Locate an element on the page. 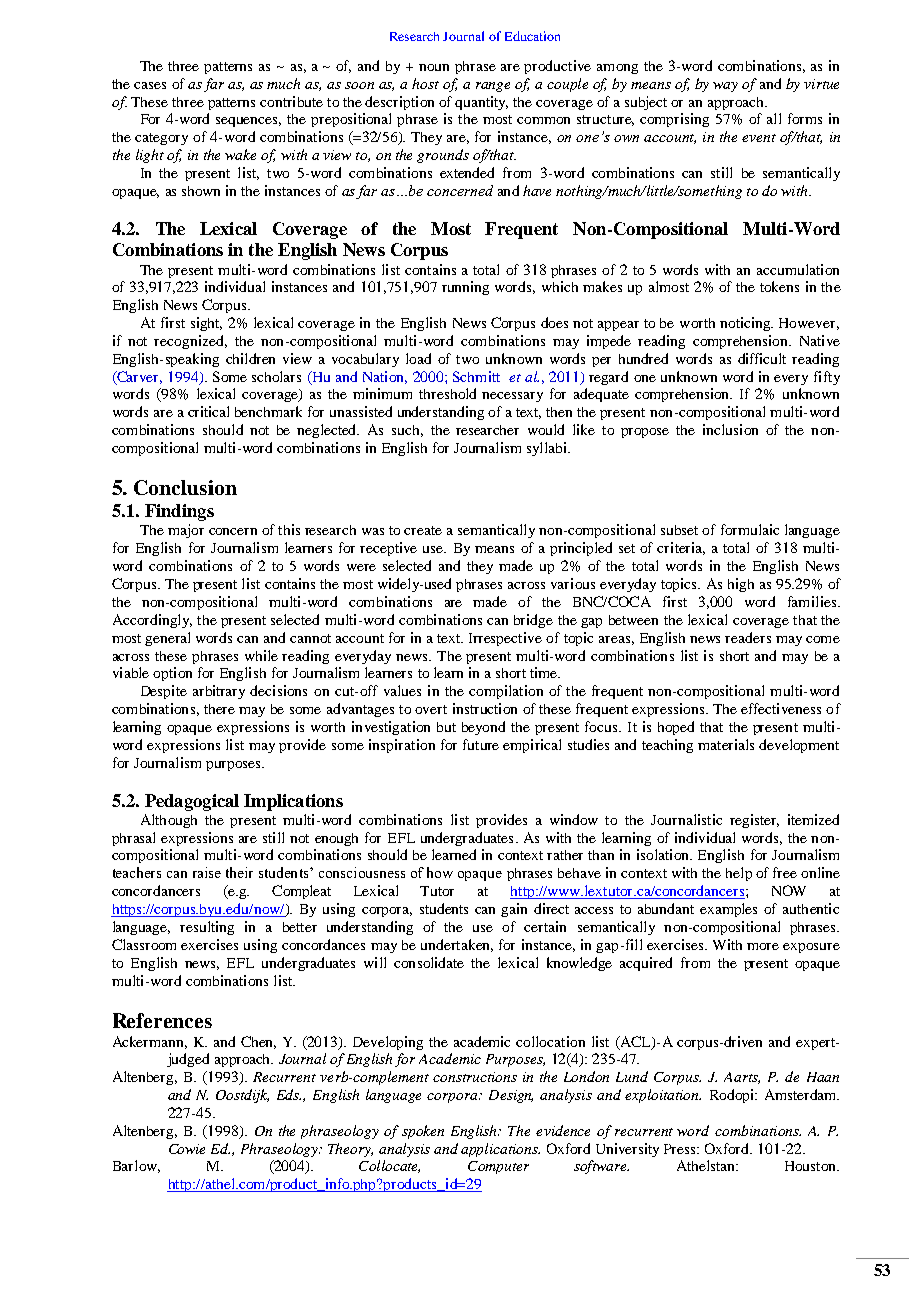 This image has height=1308, width=924. Irrespective is located at coordinates (505, 639).
